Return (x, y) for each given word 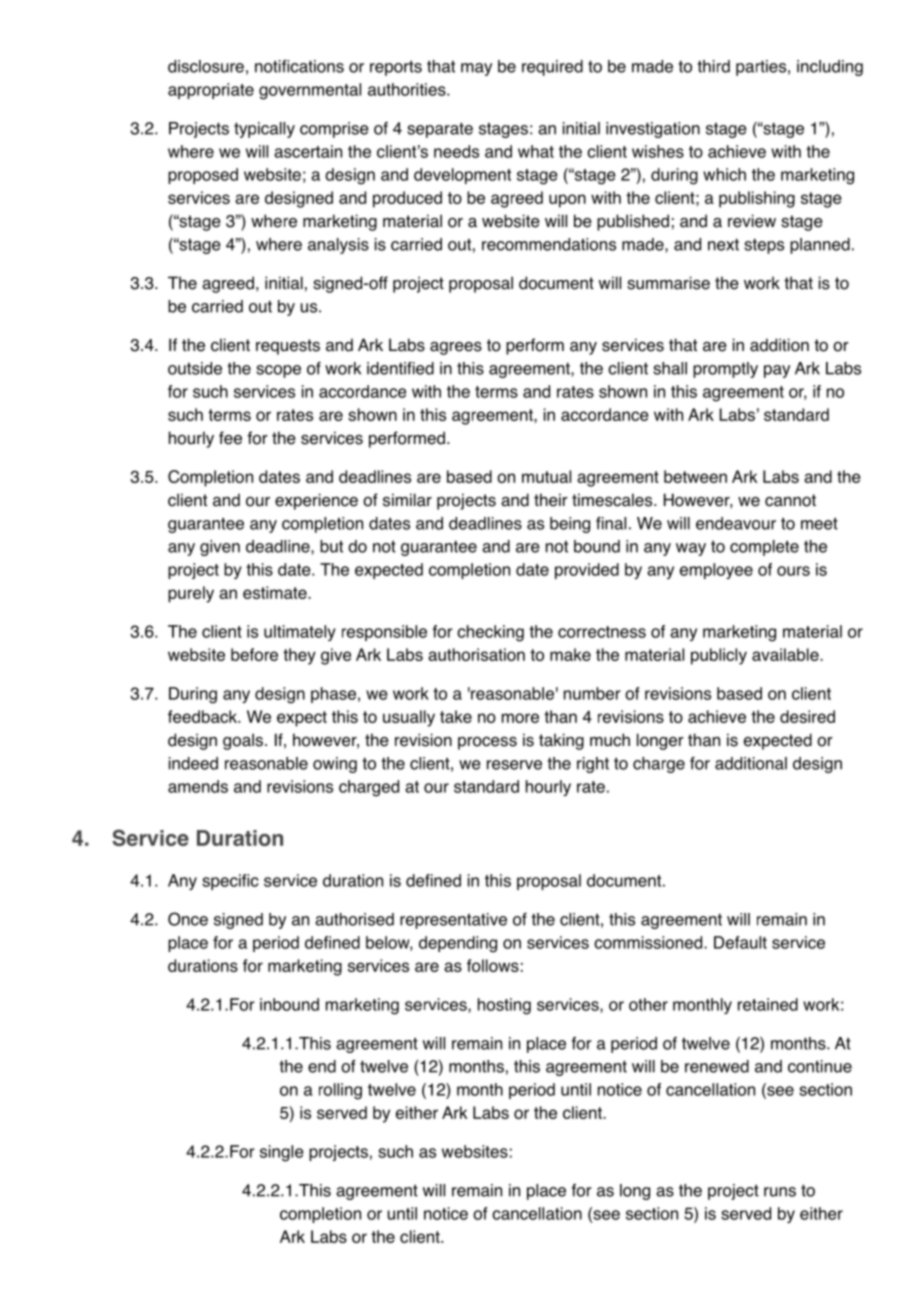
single (282, 1153)
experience (316, 501)
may (476, 69)
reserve (514, 765)
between (695, 476)
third (713, 66)
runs (780, 1192)
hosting (504, 1006)
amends (198, 786)
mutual (546, 476)
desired (807, 716)
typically (264, 130)
